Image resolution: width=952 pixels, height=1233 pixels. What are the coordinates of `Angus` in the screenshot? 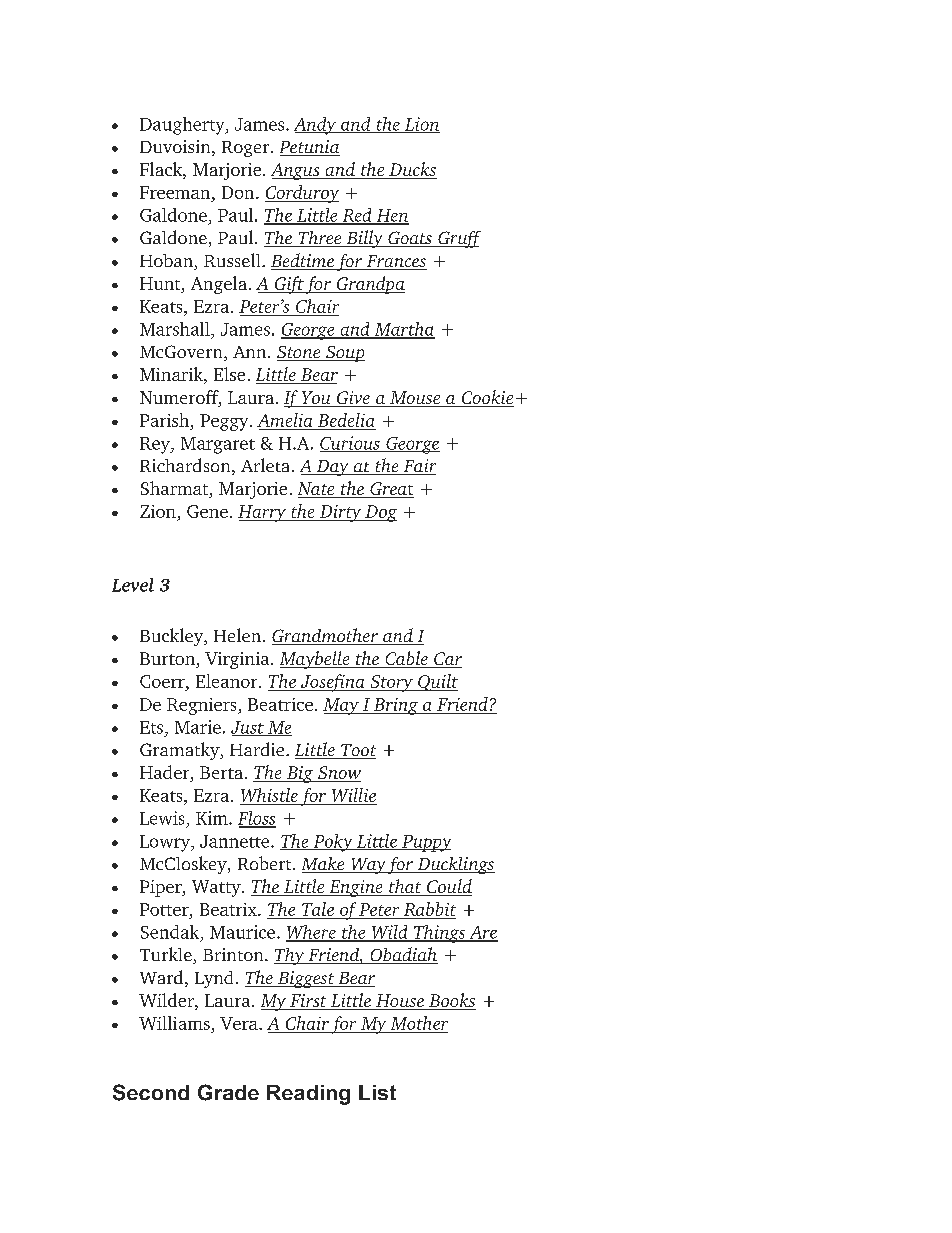 It's located at (296, 171).
